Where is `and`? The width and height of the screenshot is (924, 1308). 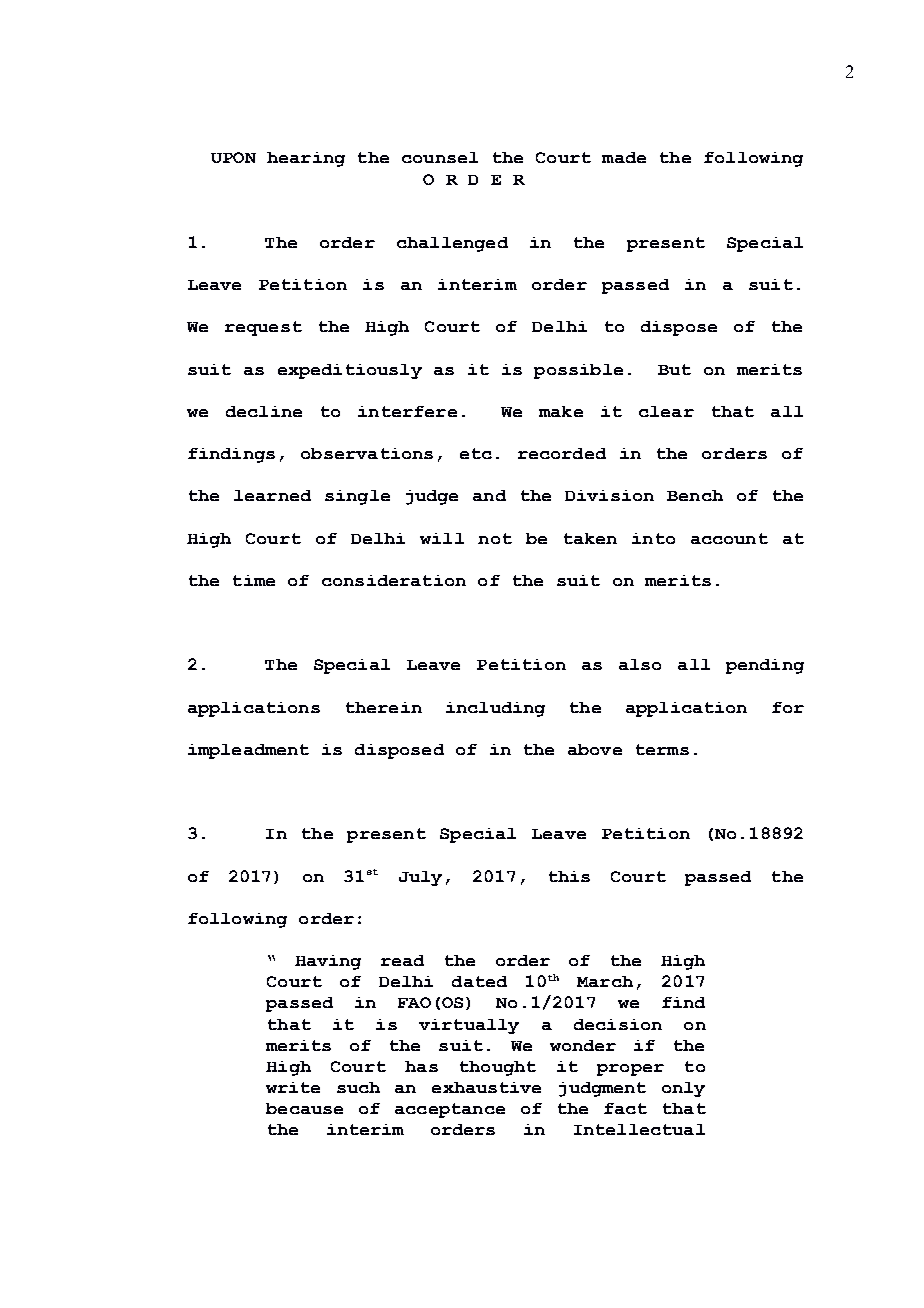
and is located at coordinates (489, 495).
